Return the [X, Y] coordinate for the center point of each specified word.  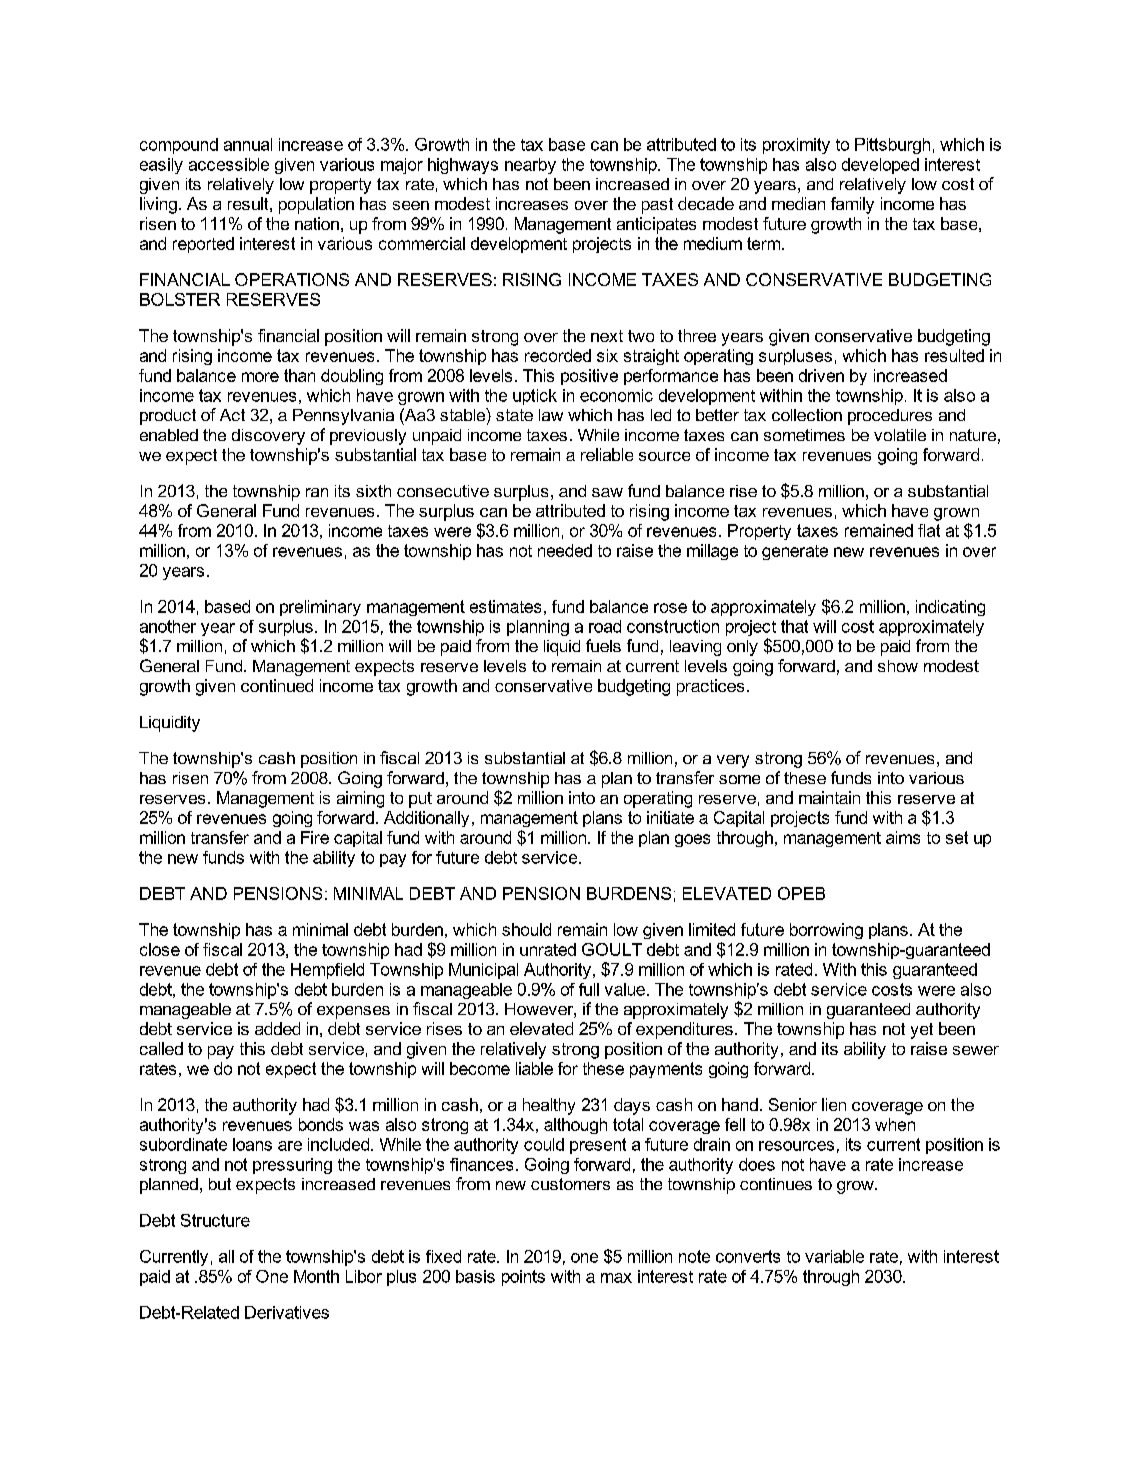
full [589, 989]
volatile [900, 435]
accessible [229, 164]
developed [880, 166]
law [551, 415]
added [277, 1028]
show [898, 666]
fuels [603, 645]
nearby [530, 166]
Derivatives [287, 1312]
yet [922, 1031]
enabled [169, 435]
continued [277, 685]
